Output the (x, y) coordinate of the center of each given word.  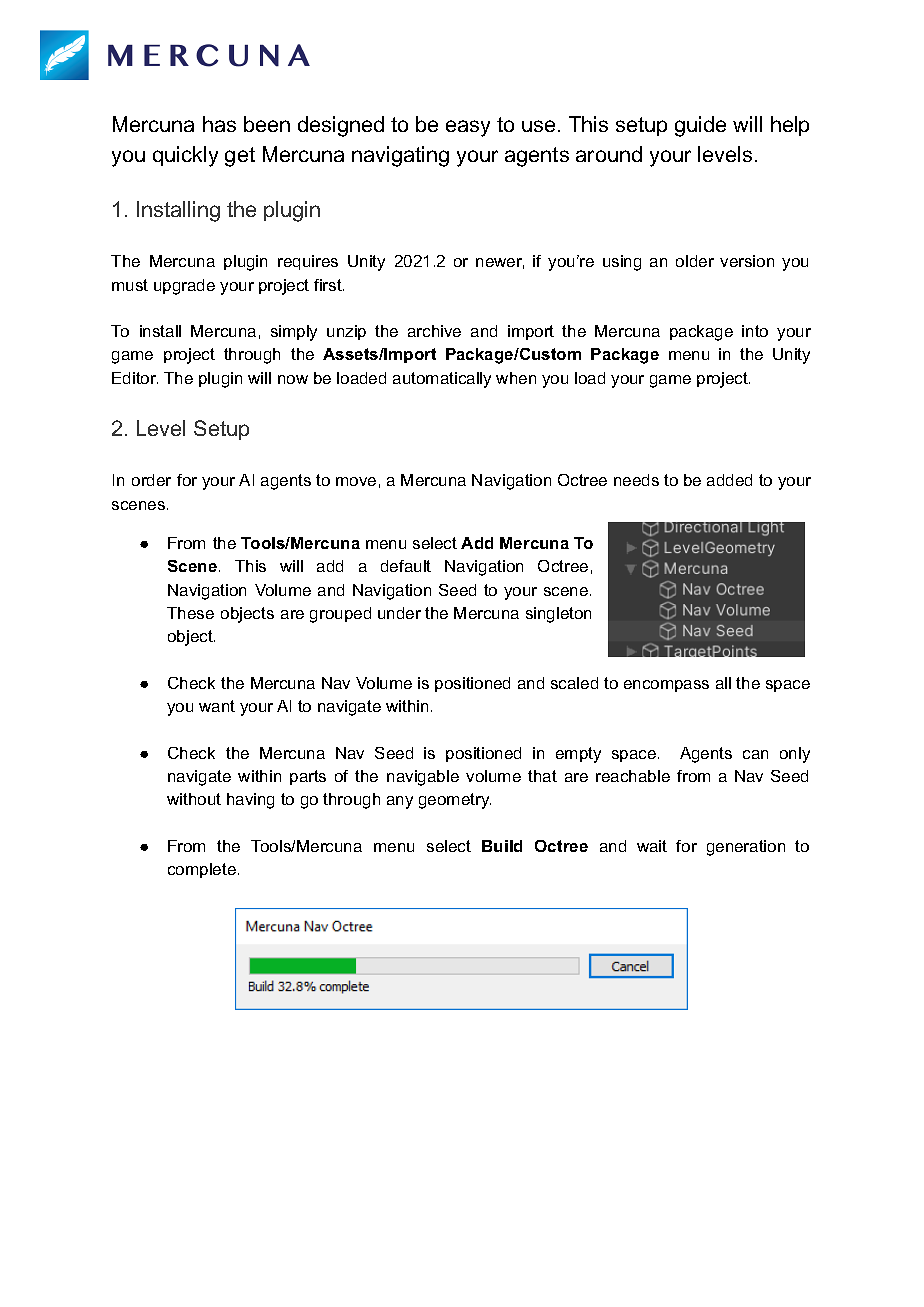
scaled (574, 683)
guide (700, 126)
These (190, 613)
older (695, 261)
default (406, 566)
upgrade (184, 287)
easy (468, 128)
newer (500, 263)
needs (636, 480)
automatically (442, 380)
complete (202, 870)
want (217, 706)
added (729, 480)
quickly (185, 156)
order (151, 480)
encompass (666, 686)
